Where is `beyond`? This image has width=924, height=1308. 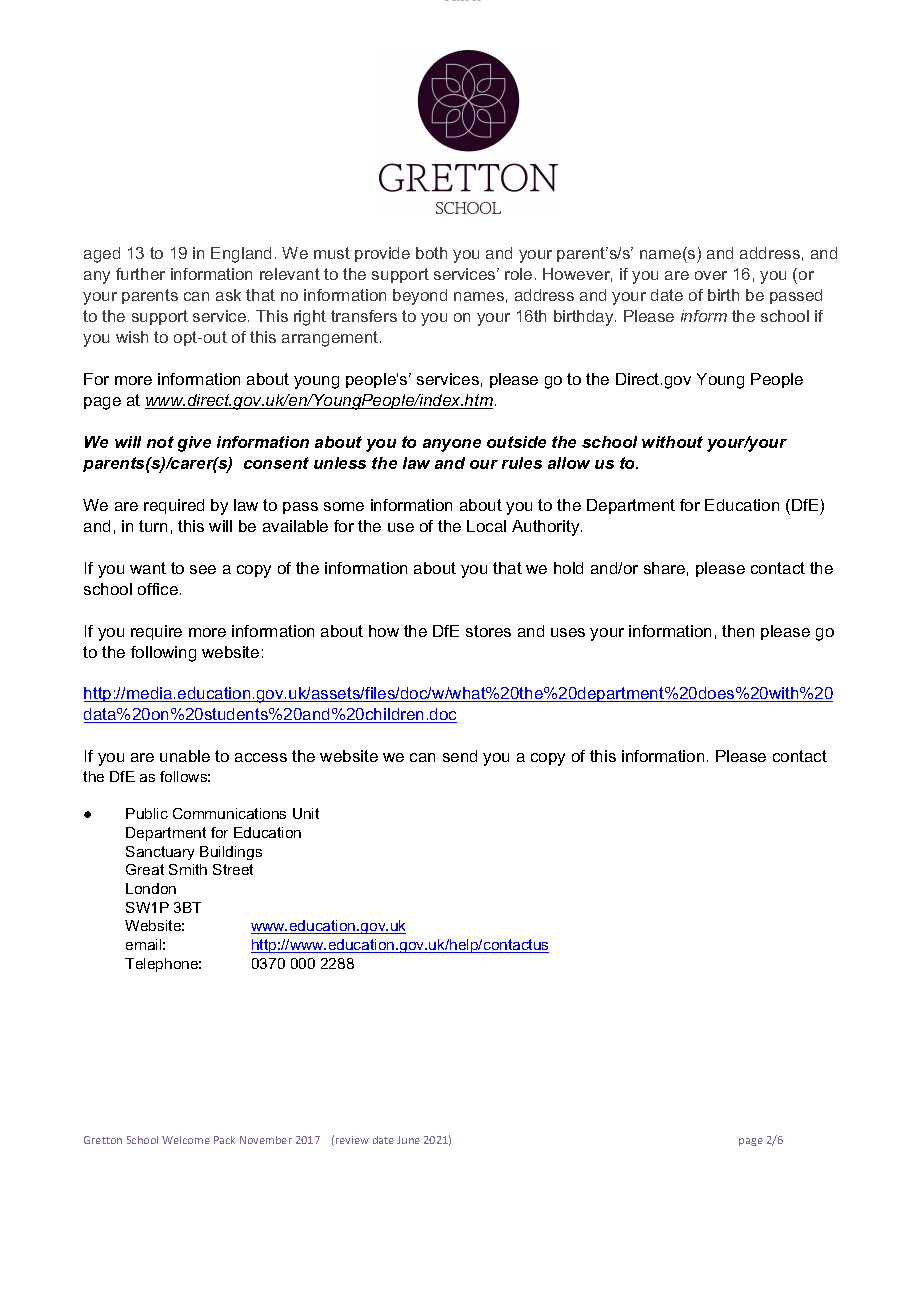
beyond is located at coordinates (420, 297).
